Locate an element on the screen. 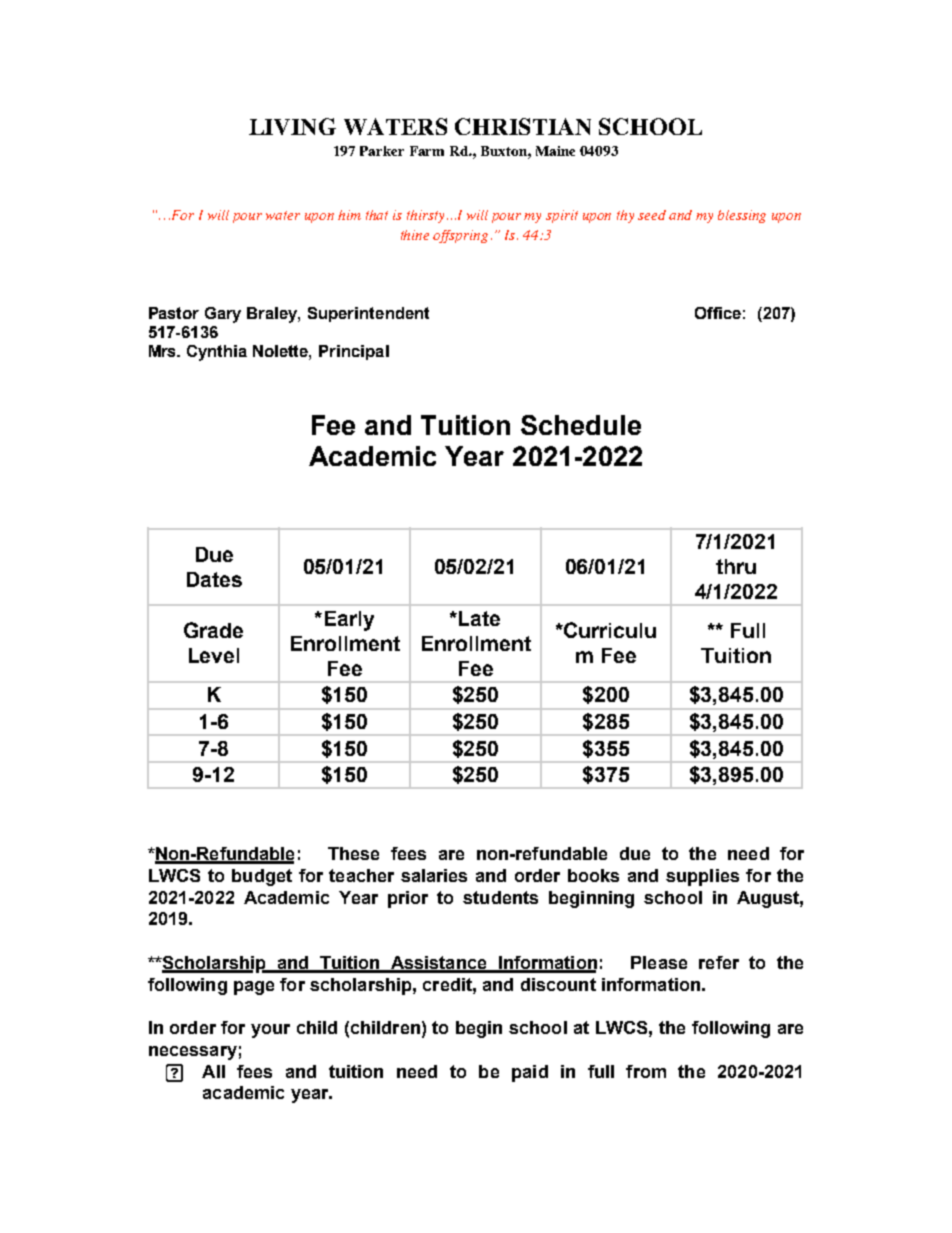 The width and height of the screenshot is (952, 1233). Late is located at coordinates (479, 618).
